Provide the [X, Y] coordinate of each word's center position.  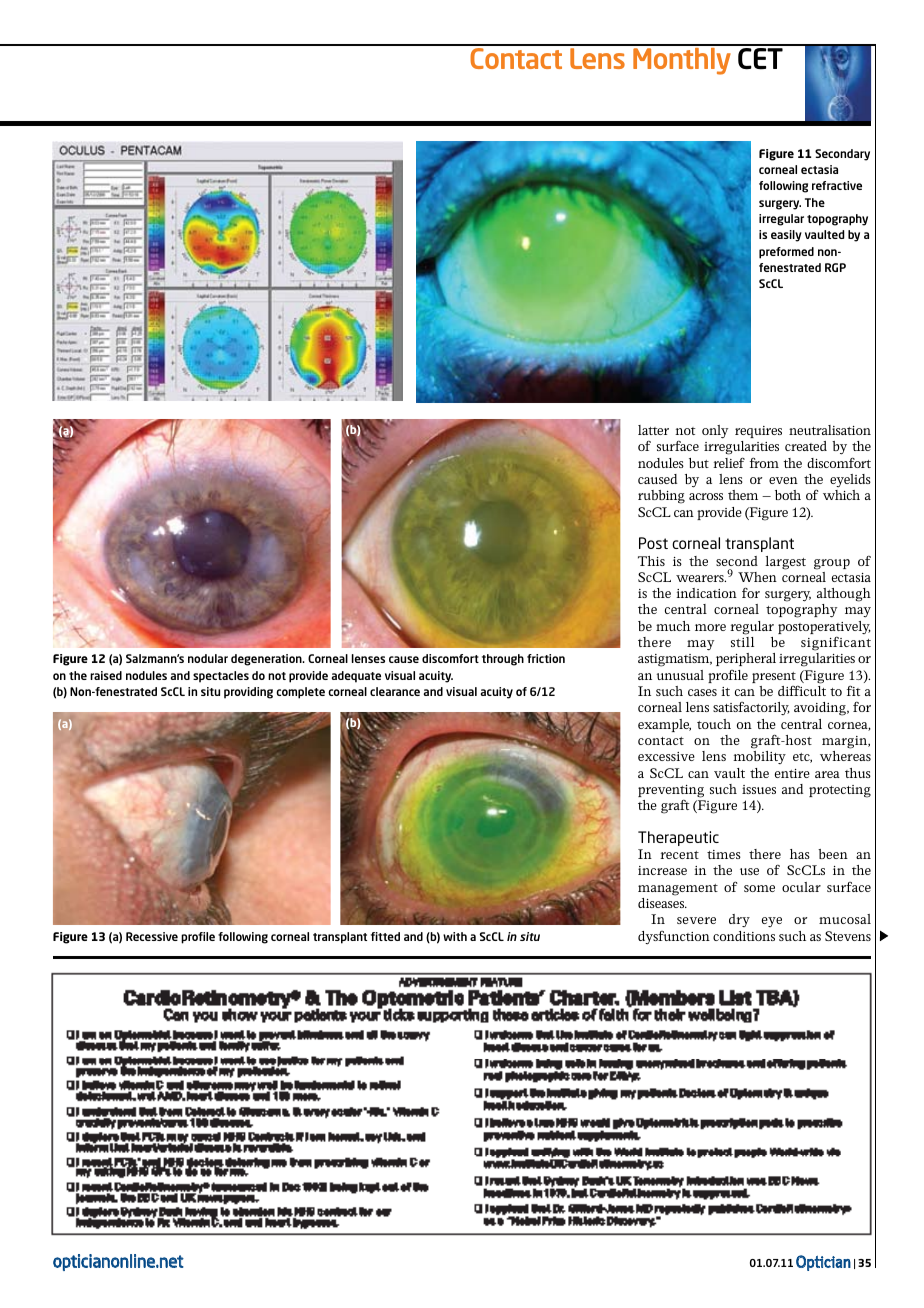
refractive [837, 185]
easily [786, 236]
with [455, 936]
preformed [786, 253]
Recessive [152, 936]
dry [739, 920]
